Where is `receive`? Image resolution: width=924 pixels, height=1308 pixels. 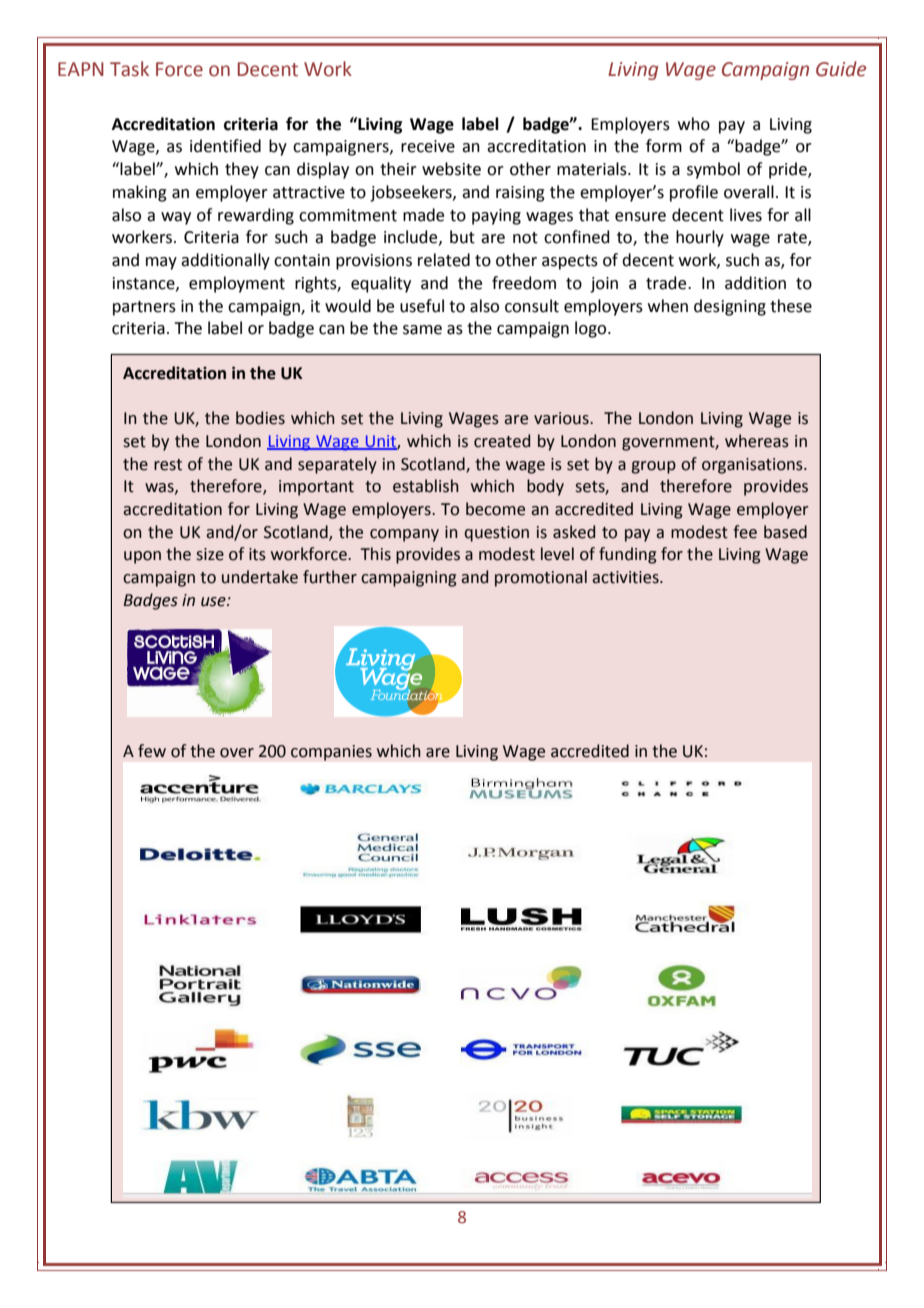 receive is located at coordinates (428, 146).
